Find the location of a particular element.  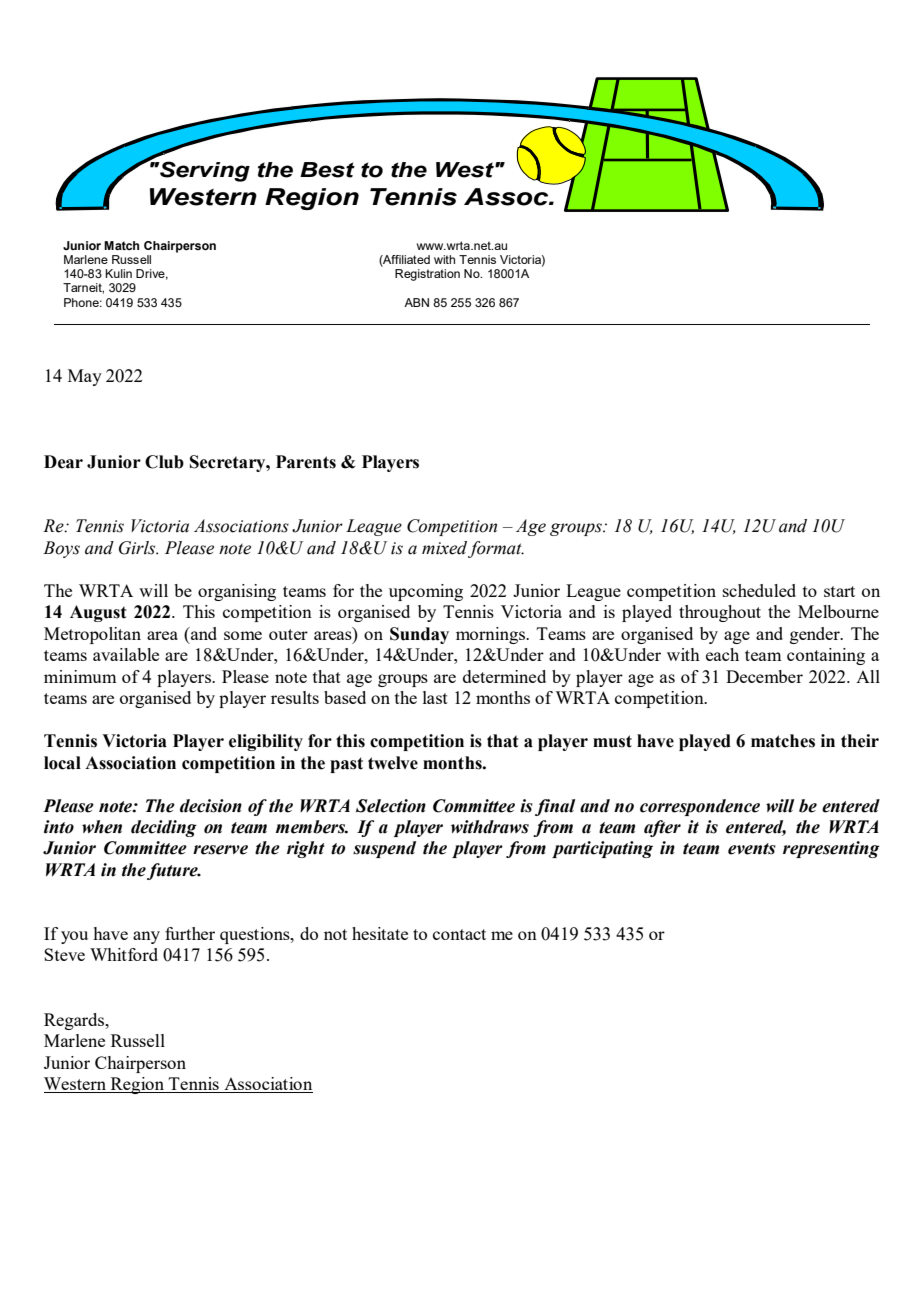

Selection is located at coordinates (391, 806).
